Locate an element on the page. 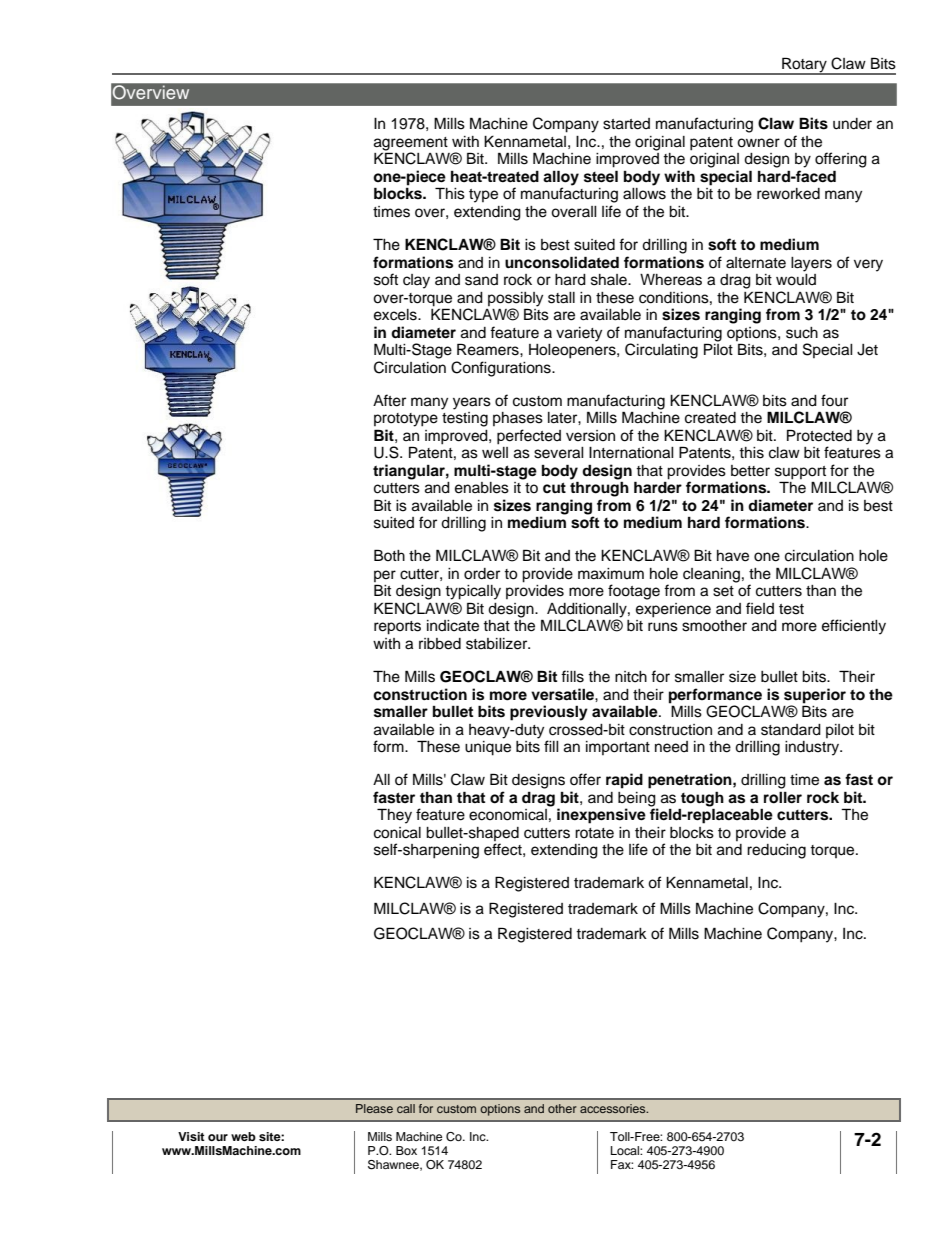 This image has width=952, height=1233. reducing is located at coordinates (776, 851).
